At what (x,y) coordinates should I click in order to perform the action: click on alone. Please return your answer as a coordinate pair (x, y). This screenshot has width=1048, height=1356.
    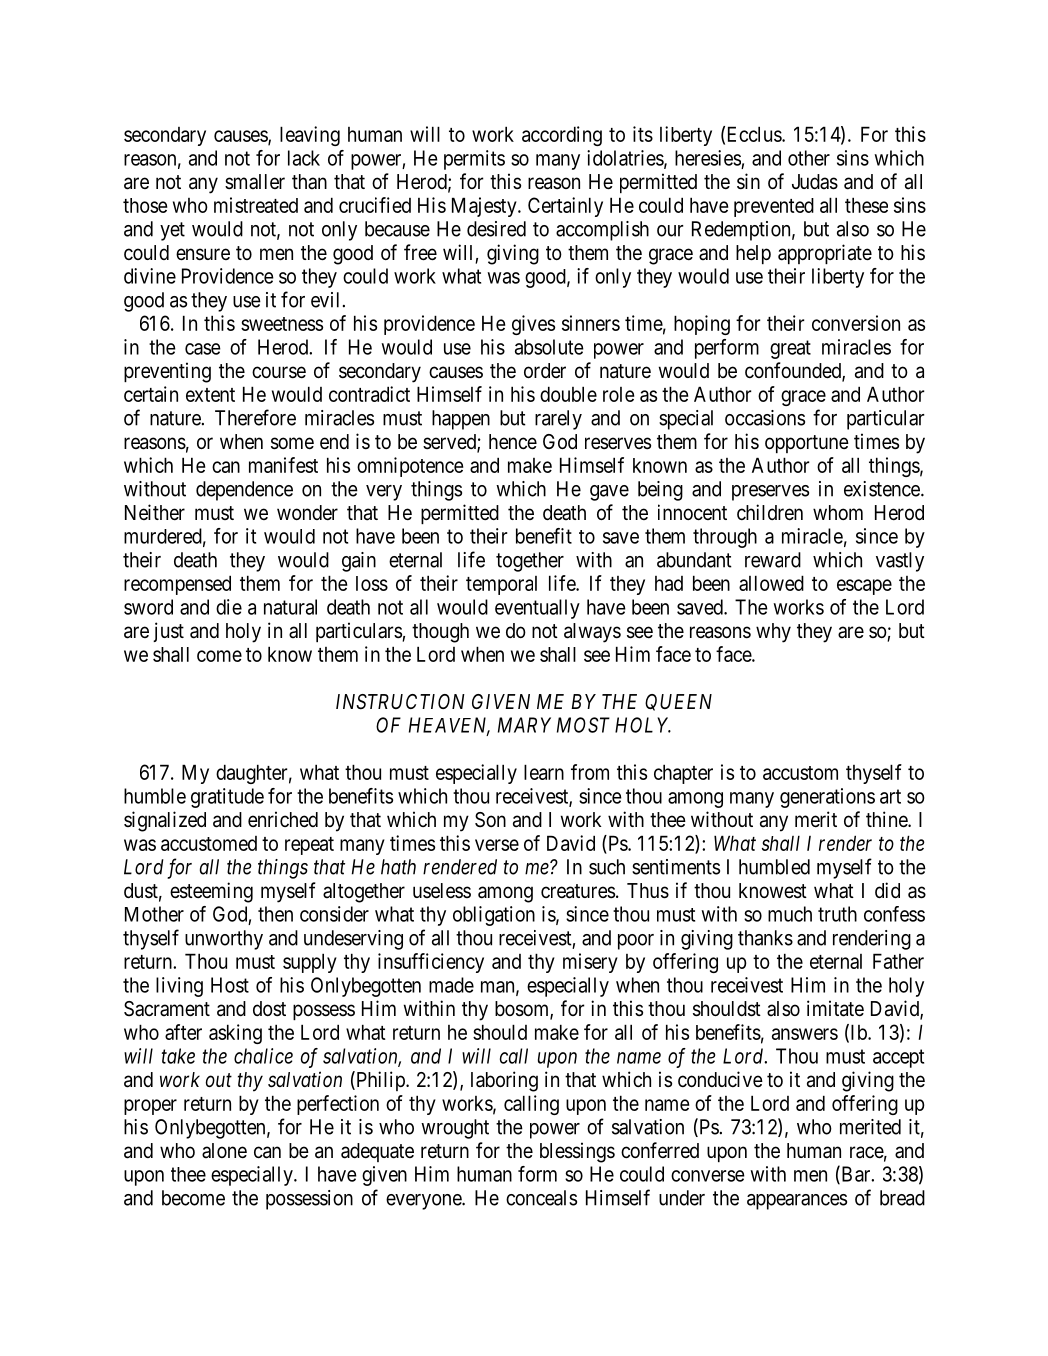
    Looking at the image, I should click on (224, 1150).
